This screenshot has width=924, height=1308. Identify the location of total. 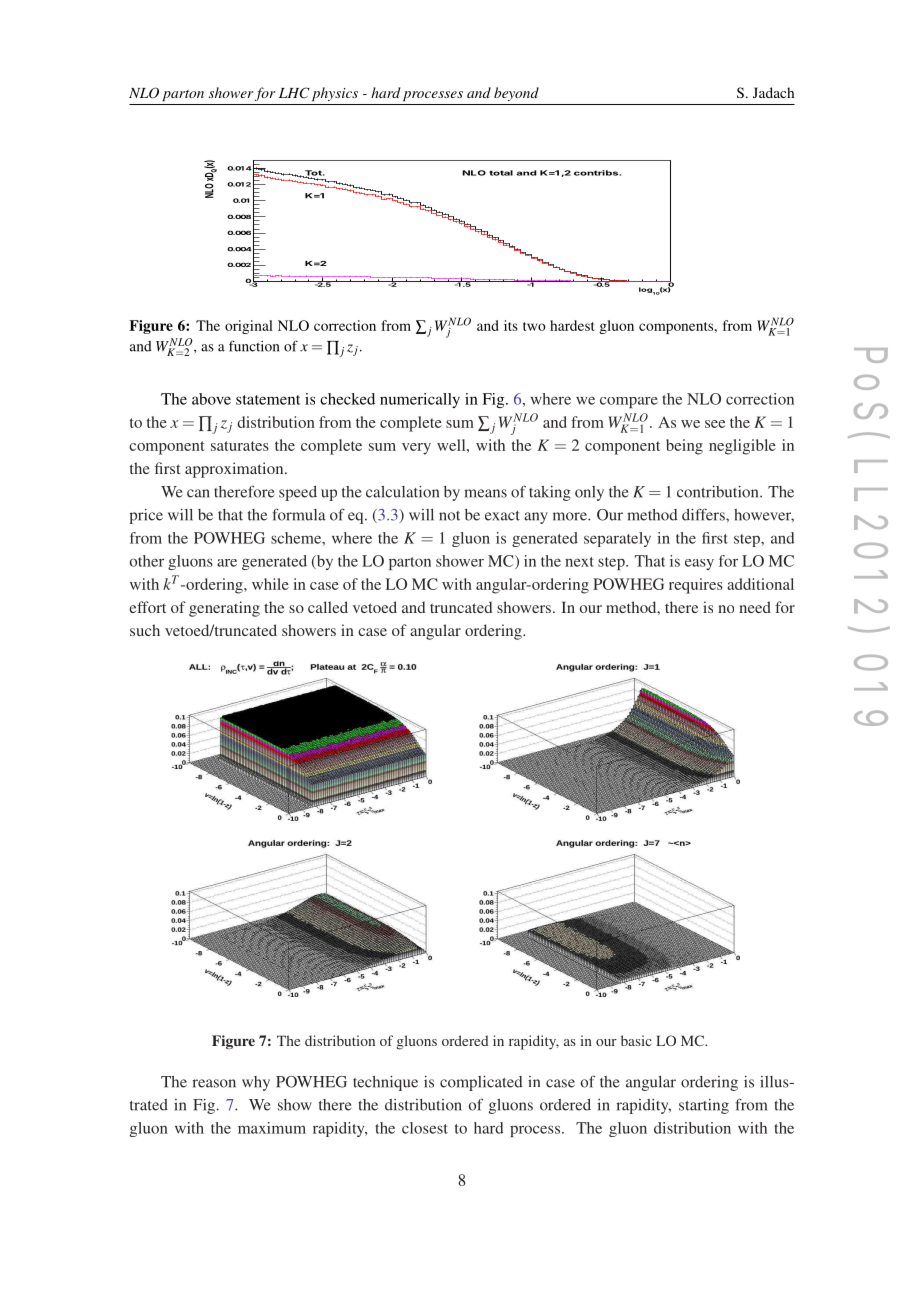
(501, 173).
